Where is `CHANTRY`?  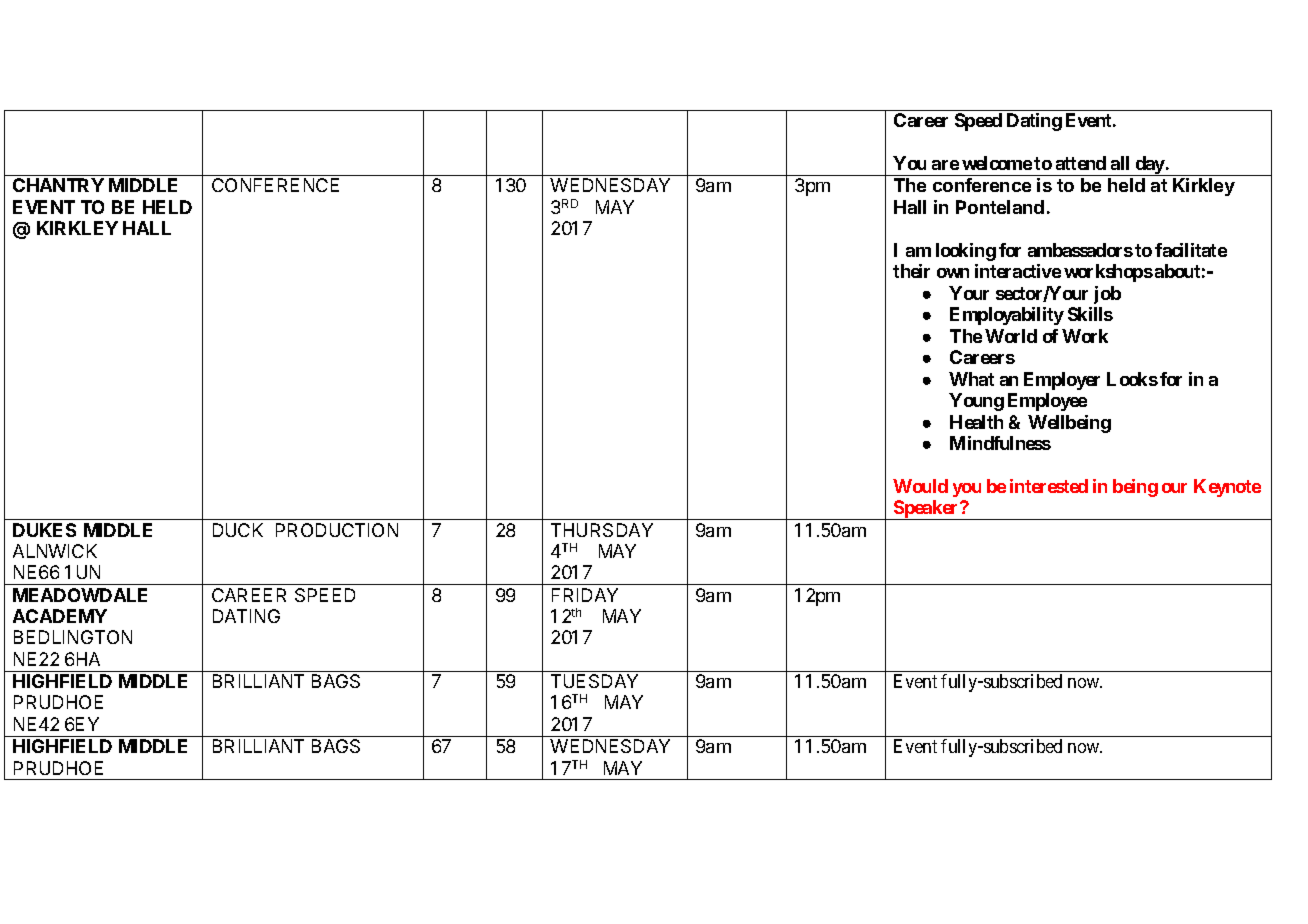
CHANTRY is located at coordinates (58, 185).
